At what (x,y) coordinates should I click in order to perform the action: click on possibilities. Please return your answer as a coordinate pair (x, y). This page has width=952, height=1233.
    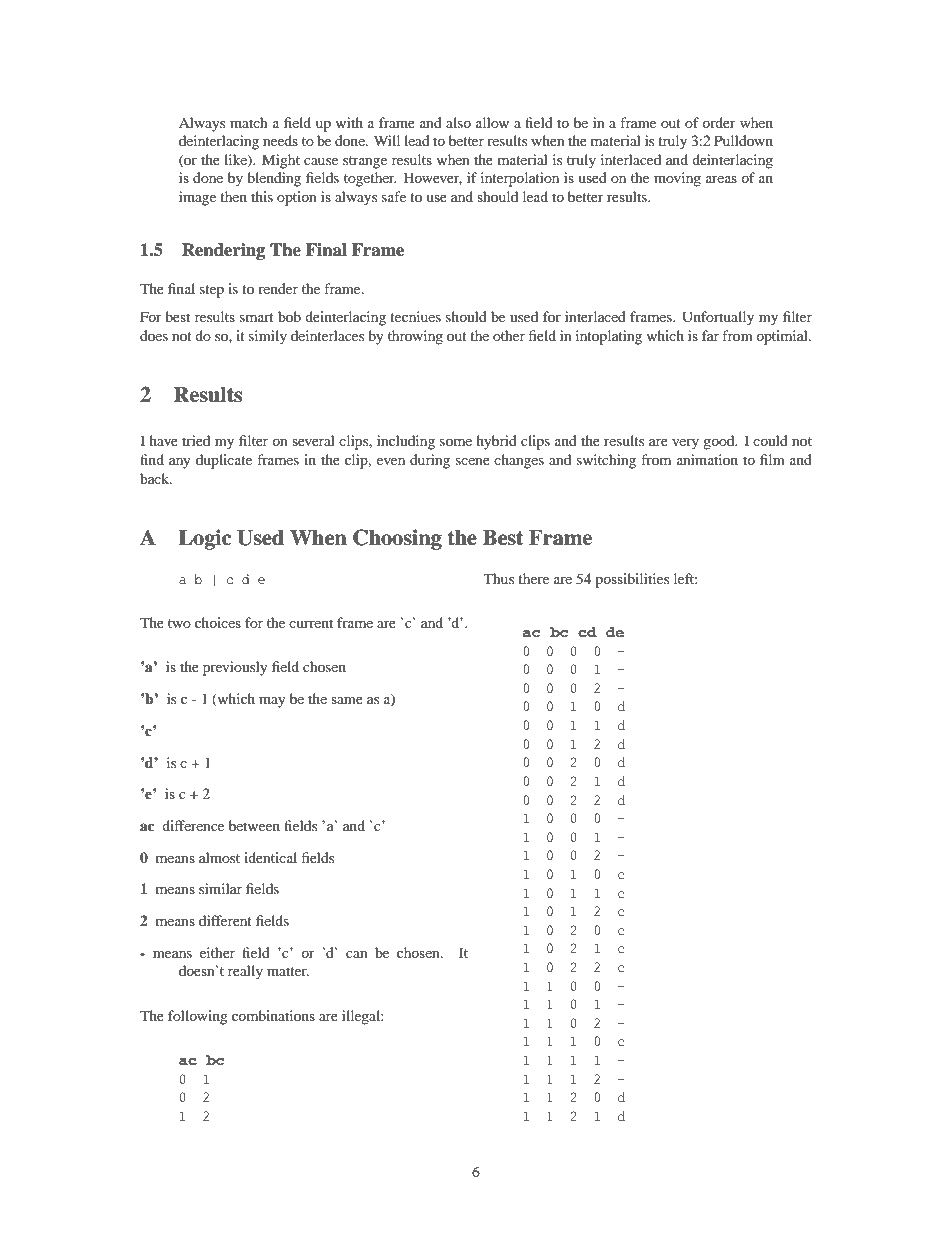
    Looking at the image, I should click on (632, 580).
